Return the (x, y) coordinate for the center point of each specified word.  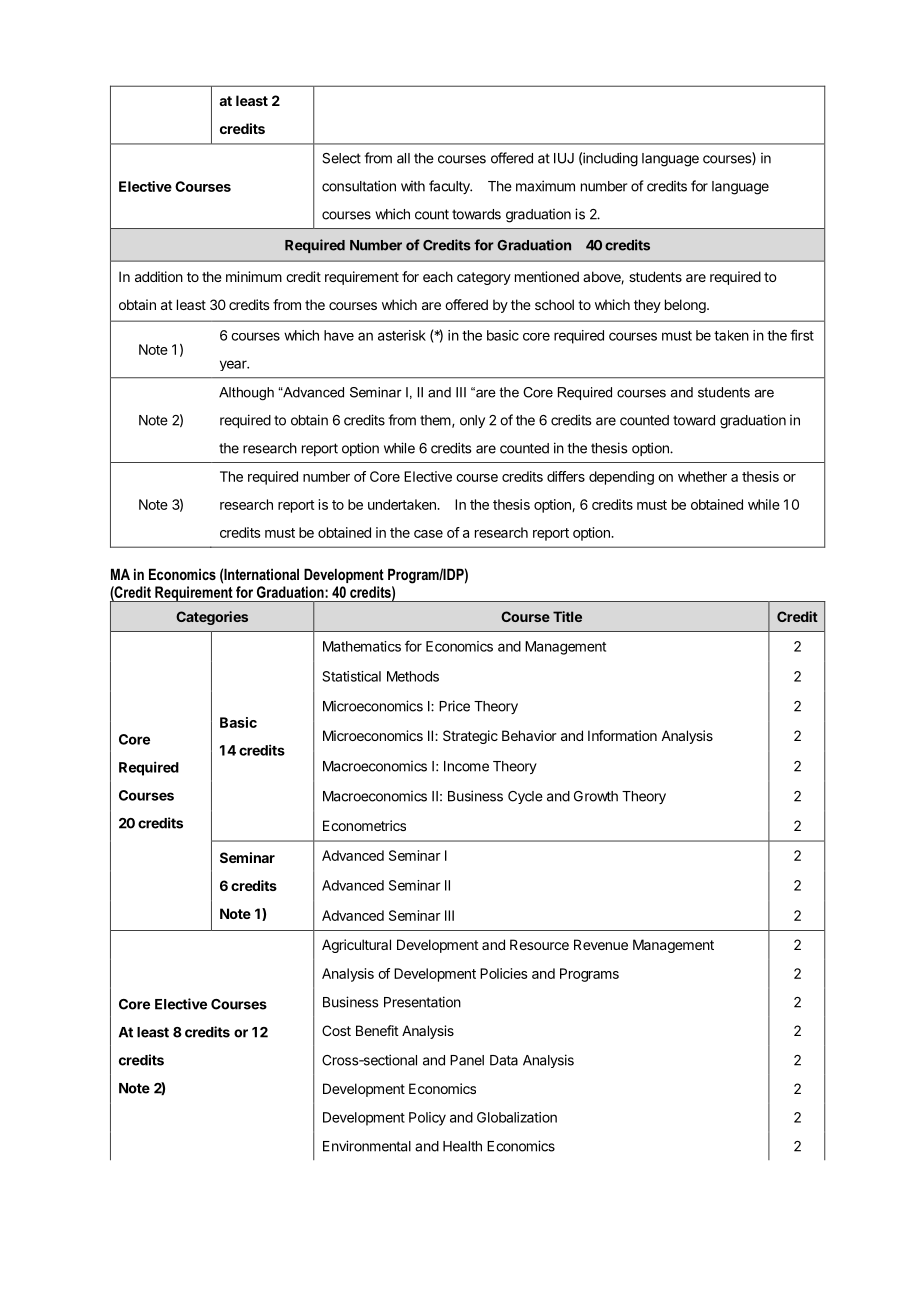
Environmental (367, 1146)
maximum (545, 186)
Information (622, 735)
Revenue (601, 944)
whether (702, 476)
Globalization (517, 1117)
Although (246, 394)
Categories (212, 618)
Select (342, 158)
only (472, 421)
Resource (539, 944)
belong (686, 306)
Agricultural (356, 946)
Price (454, 706)
